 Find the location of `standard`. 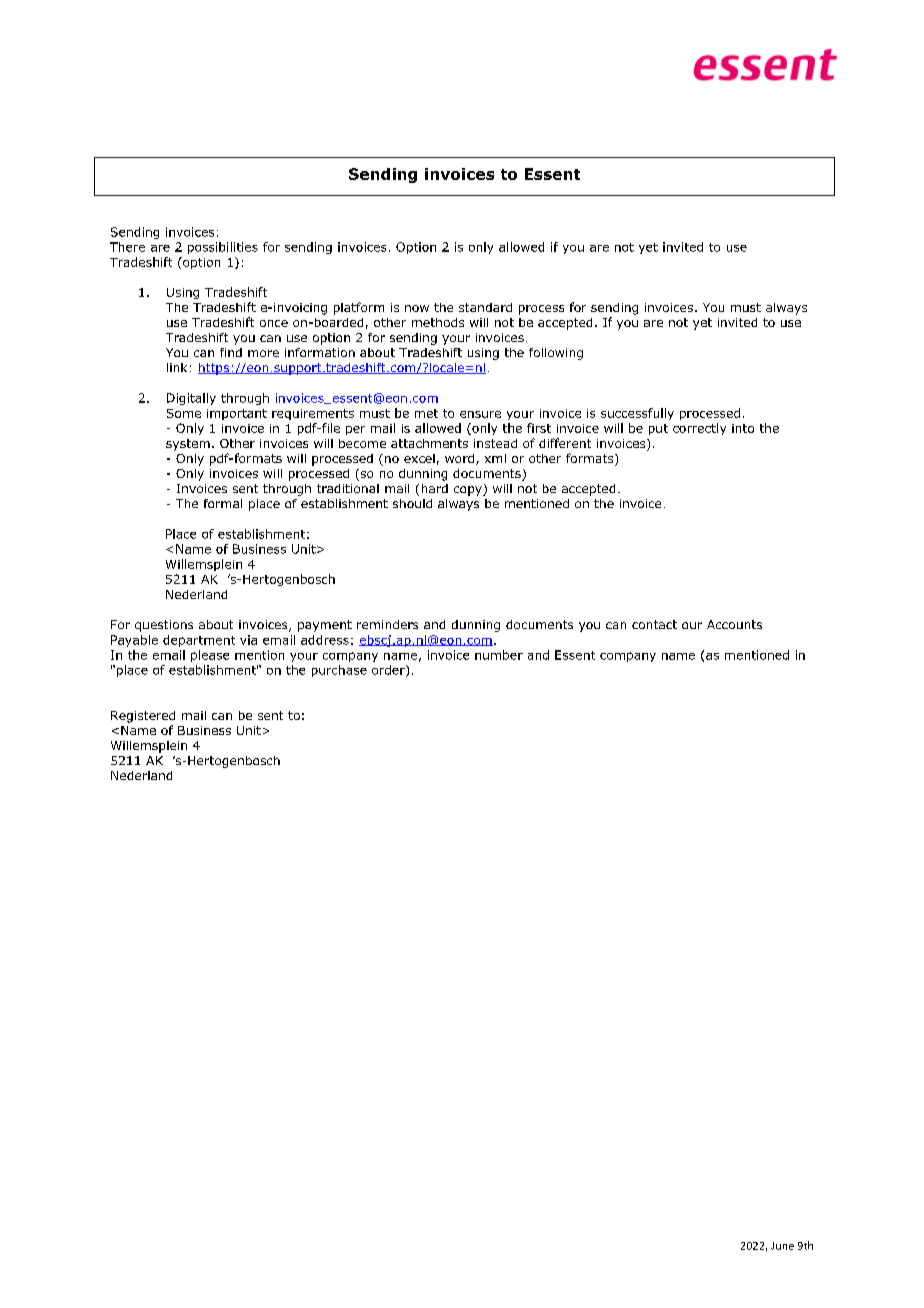

standard is located at coordinates (485, 307).
